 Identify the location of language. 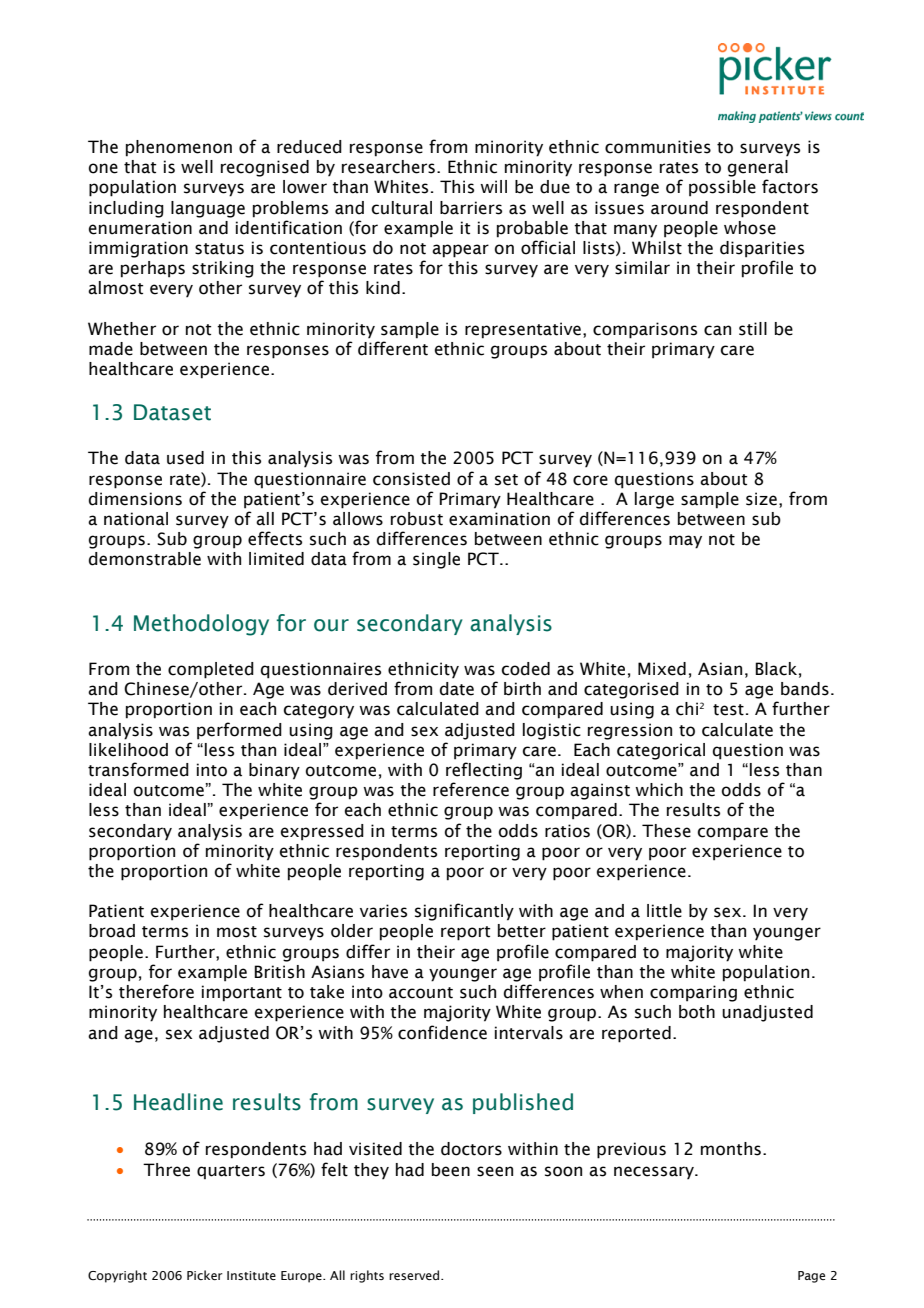
(208, 209).
